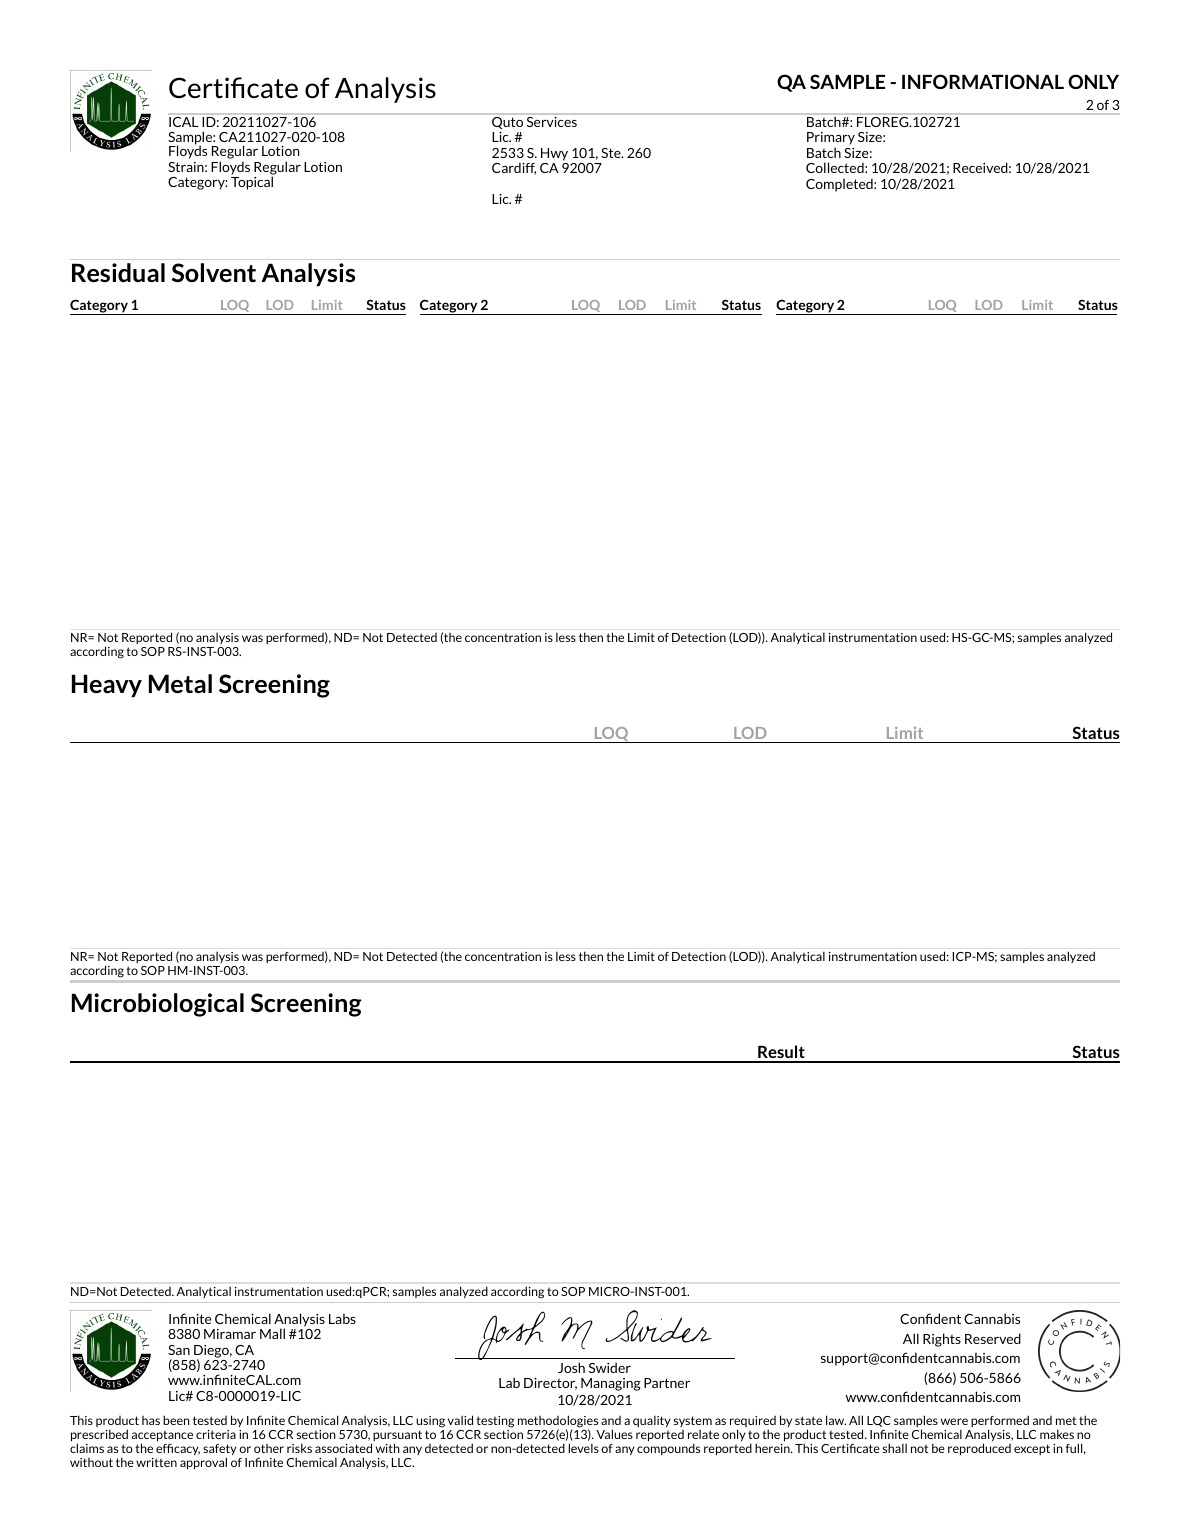 The image size is (1190, 1540). I want to click on Cardiff, so click(514, 168).
